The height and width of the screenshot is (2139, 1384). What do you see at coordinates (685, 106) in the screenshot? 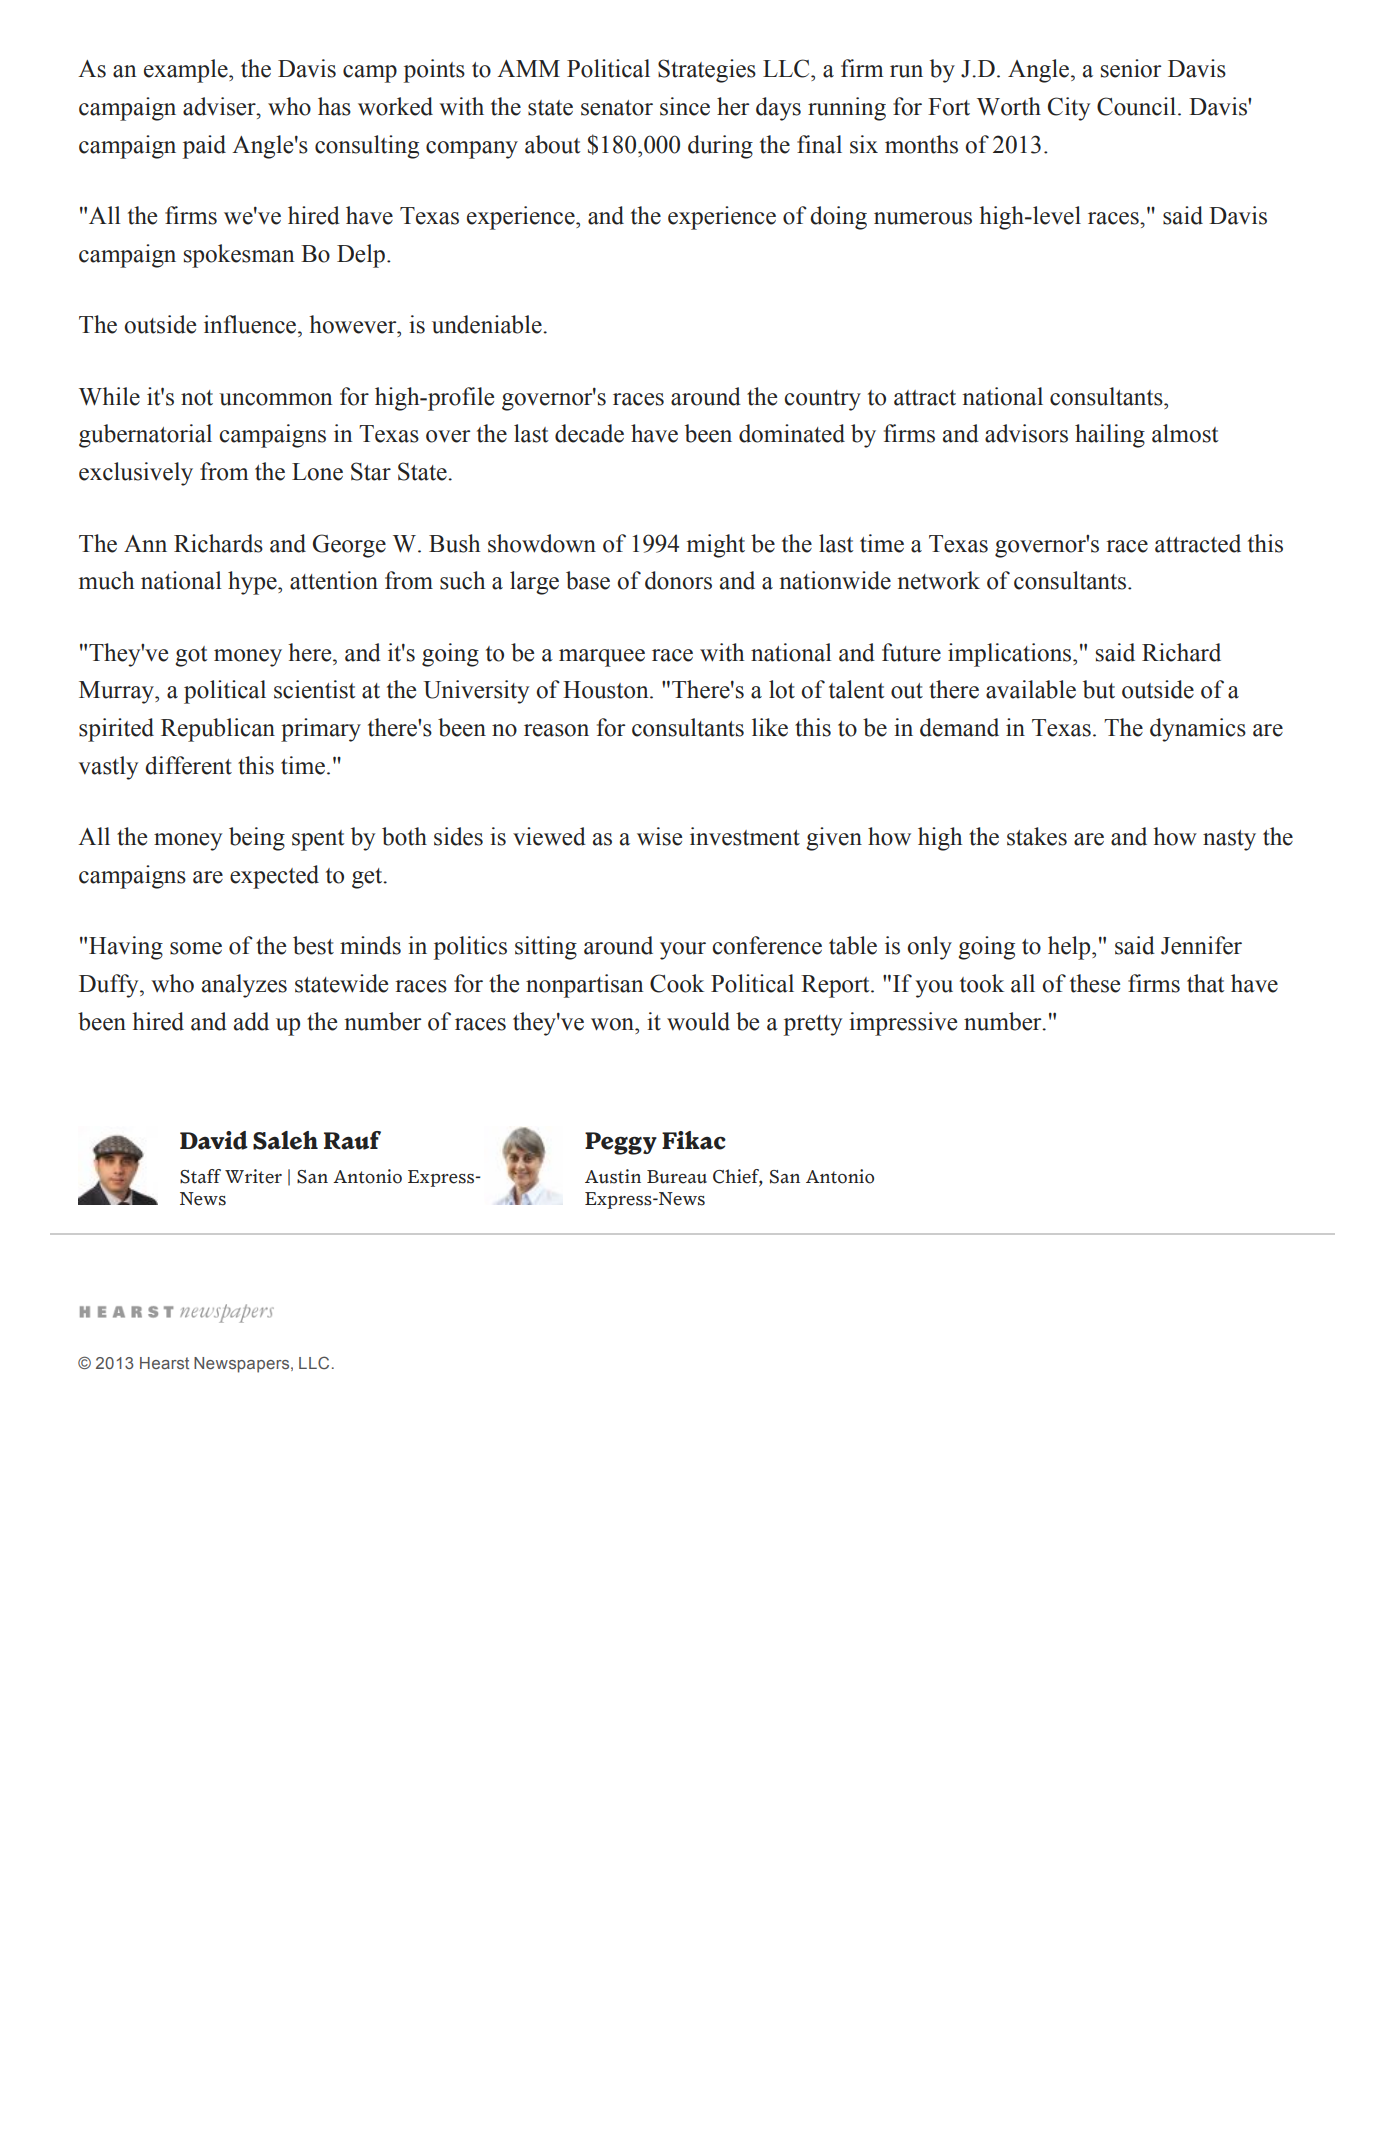
I see `since` at bounding box center [685, 106].
